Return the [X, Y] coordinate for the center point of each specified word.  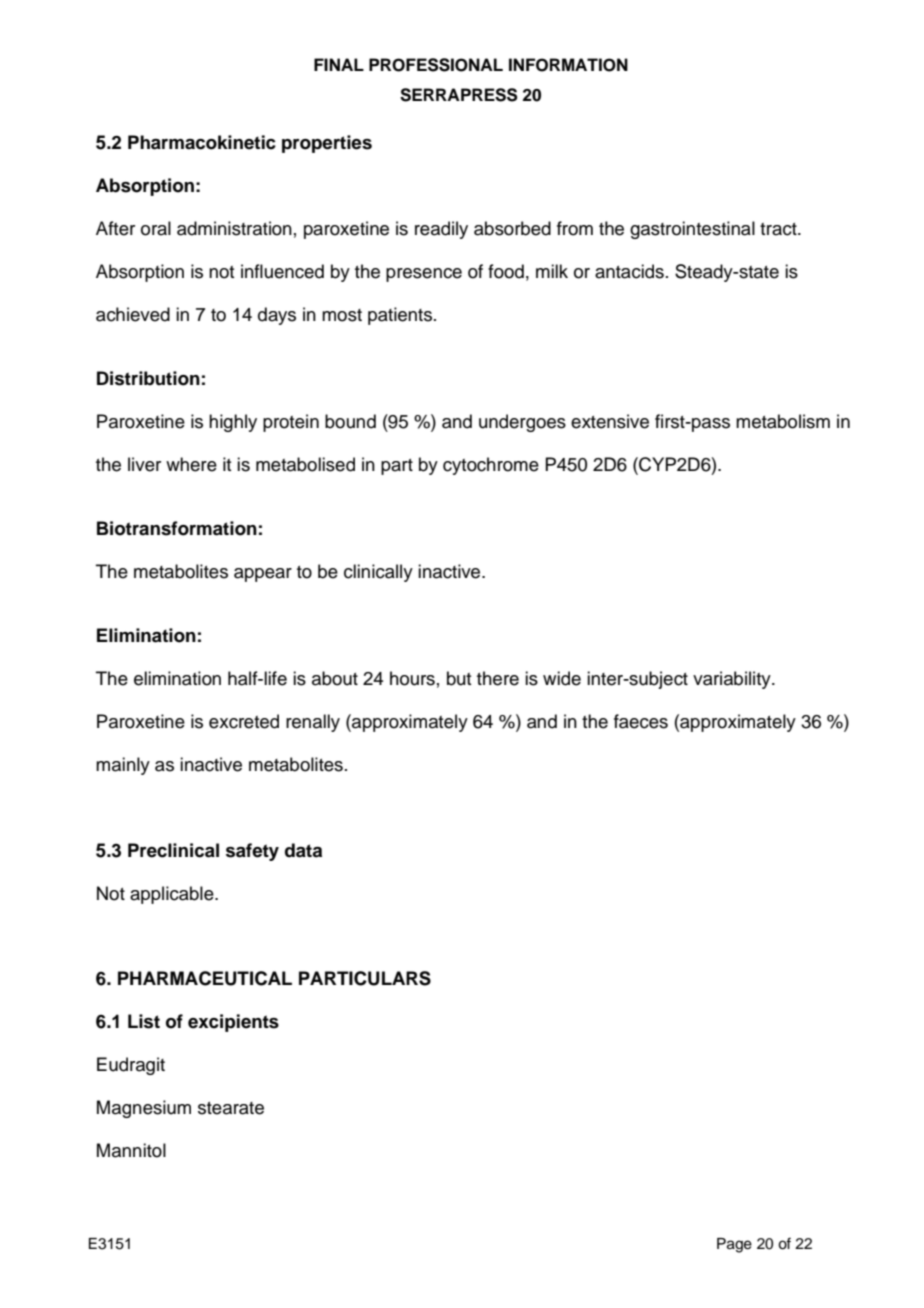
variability [733, 680]
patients [400, 316]
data [303, 850]
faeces [641, 721]
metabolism [783, 421]
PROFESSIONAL [436, 65]
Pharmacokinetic [202, 142]
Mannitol [131, 1150]
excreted [244, 721]
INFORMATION [568, 65]
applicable [173, 895]
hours [412, 678]
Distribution [148, 378]
